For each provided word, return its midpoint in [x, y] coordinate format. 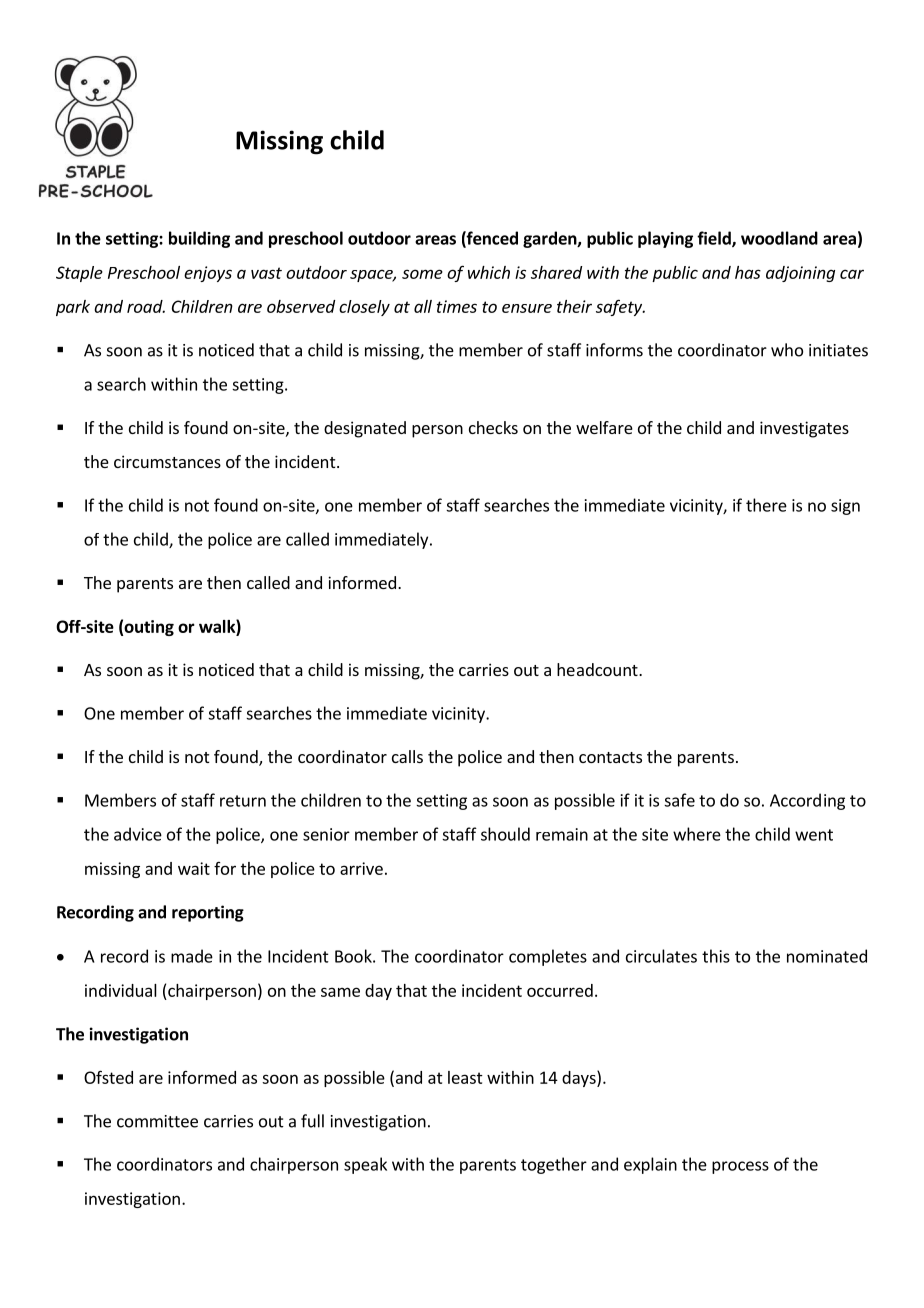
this [716, 956]
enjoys [208, 274]
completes [548, 957]
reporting [208, 913]
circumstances [167, 461]
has [748, 272]
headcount [598, 669]
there [766, 505]
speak [365, 1165]
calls [407, 756]
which [489, 272]
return [243, 801]
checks [493, 427]
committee [157, 1121]
